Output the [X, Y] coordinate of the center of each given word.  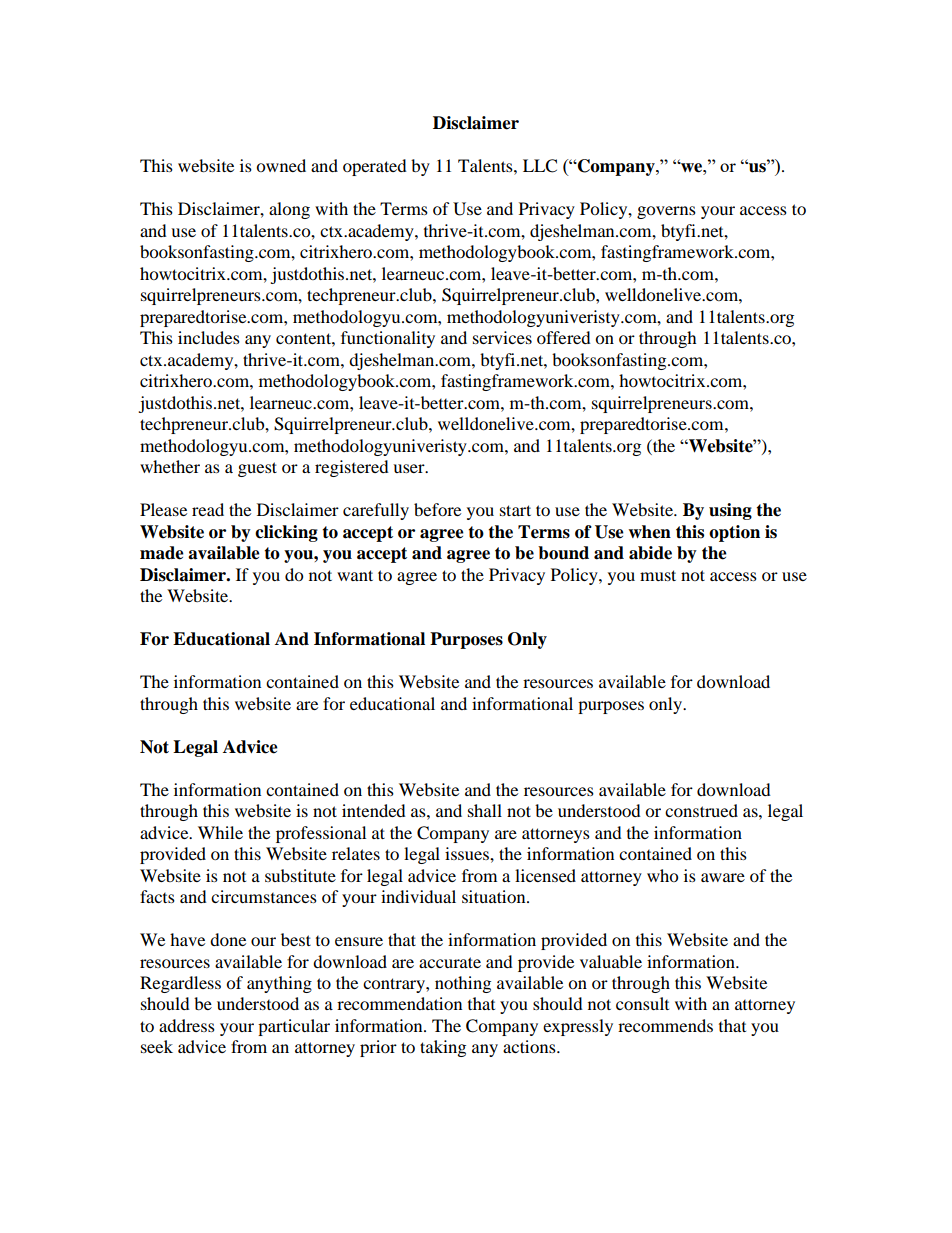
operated [375, 167]
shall [485, 810]
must [658, 575]
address [187, 1025]
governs [666, 212]
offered [564, 337]
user [410, 468]
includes [209, 337]
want [355, 575]
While [220, 832]
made [162, 553]
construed [701, 810]
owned [281, 165]
